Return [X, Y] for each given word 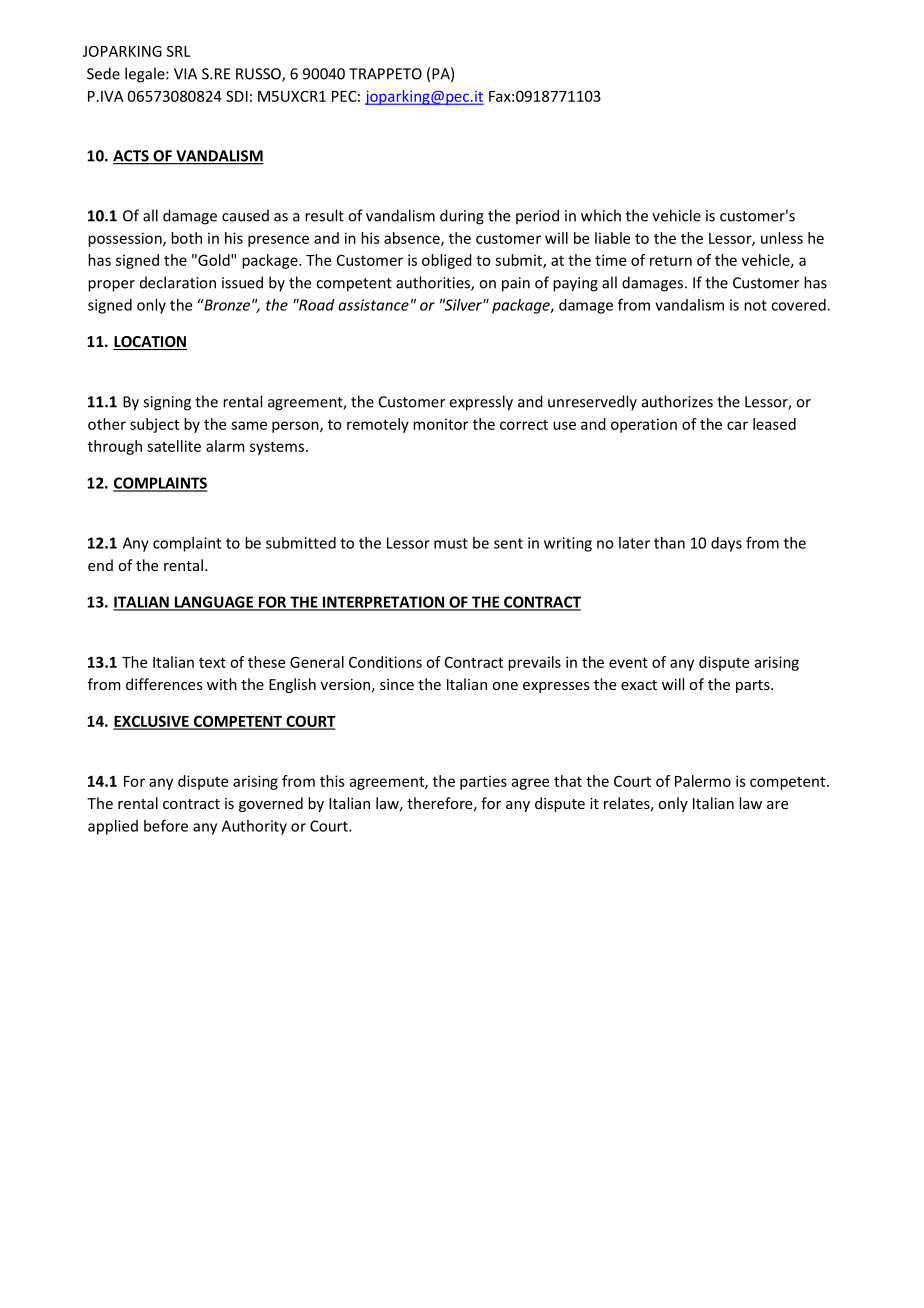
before [166, 825]
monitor [440, 424]
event [628, 662]
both [186, 238]
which [601, 215]
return [671, 260]
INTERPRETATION [383, 603]
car [737, 425]
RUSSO [259, 75]
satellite [174, 446]
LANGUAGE [214, 603]
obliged [447, 261]
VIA [185, 74]
